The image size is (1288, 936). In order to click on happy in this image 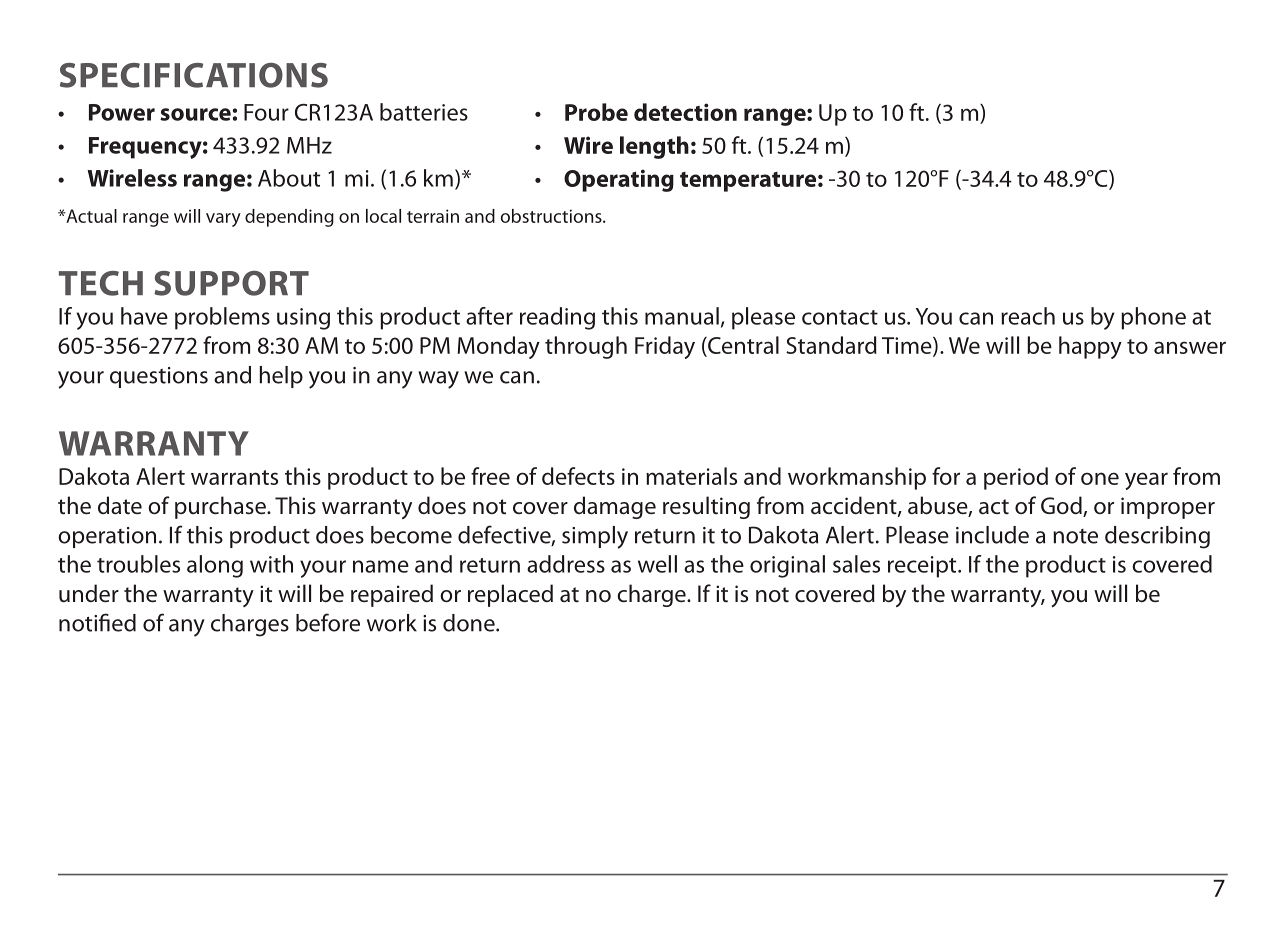, I will do `click(1090, 347)`.
